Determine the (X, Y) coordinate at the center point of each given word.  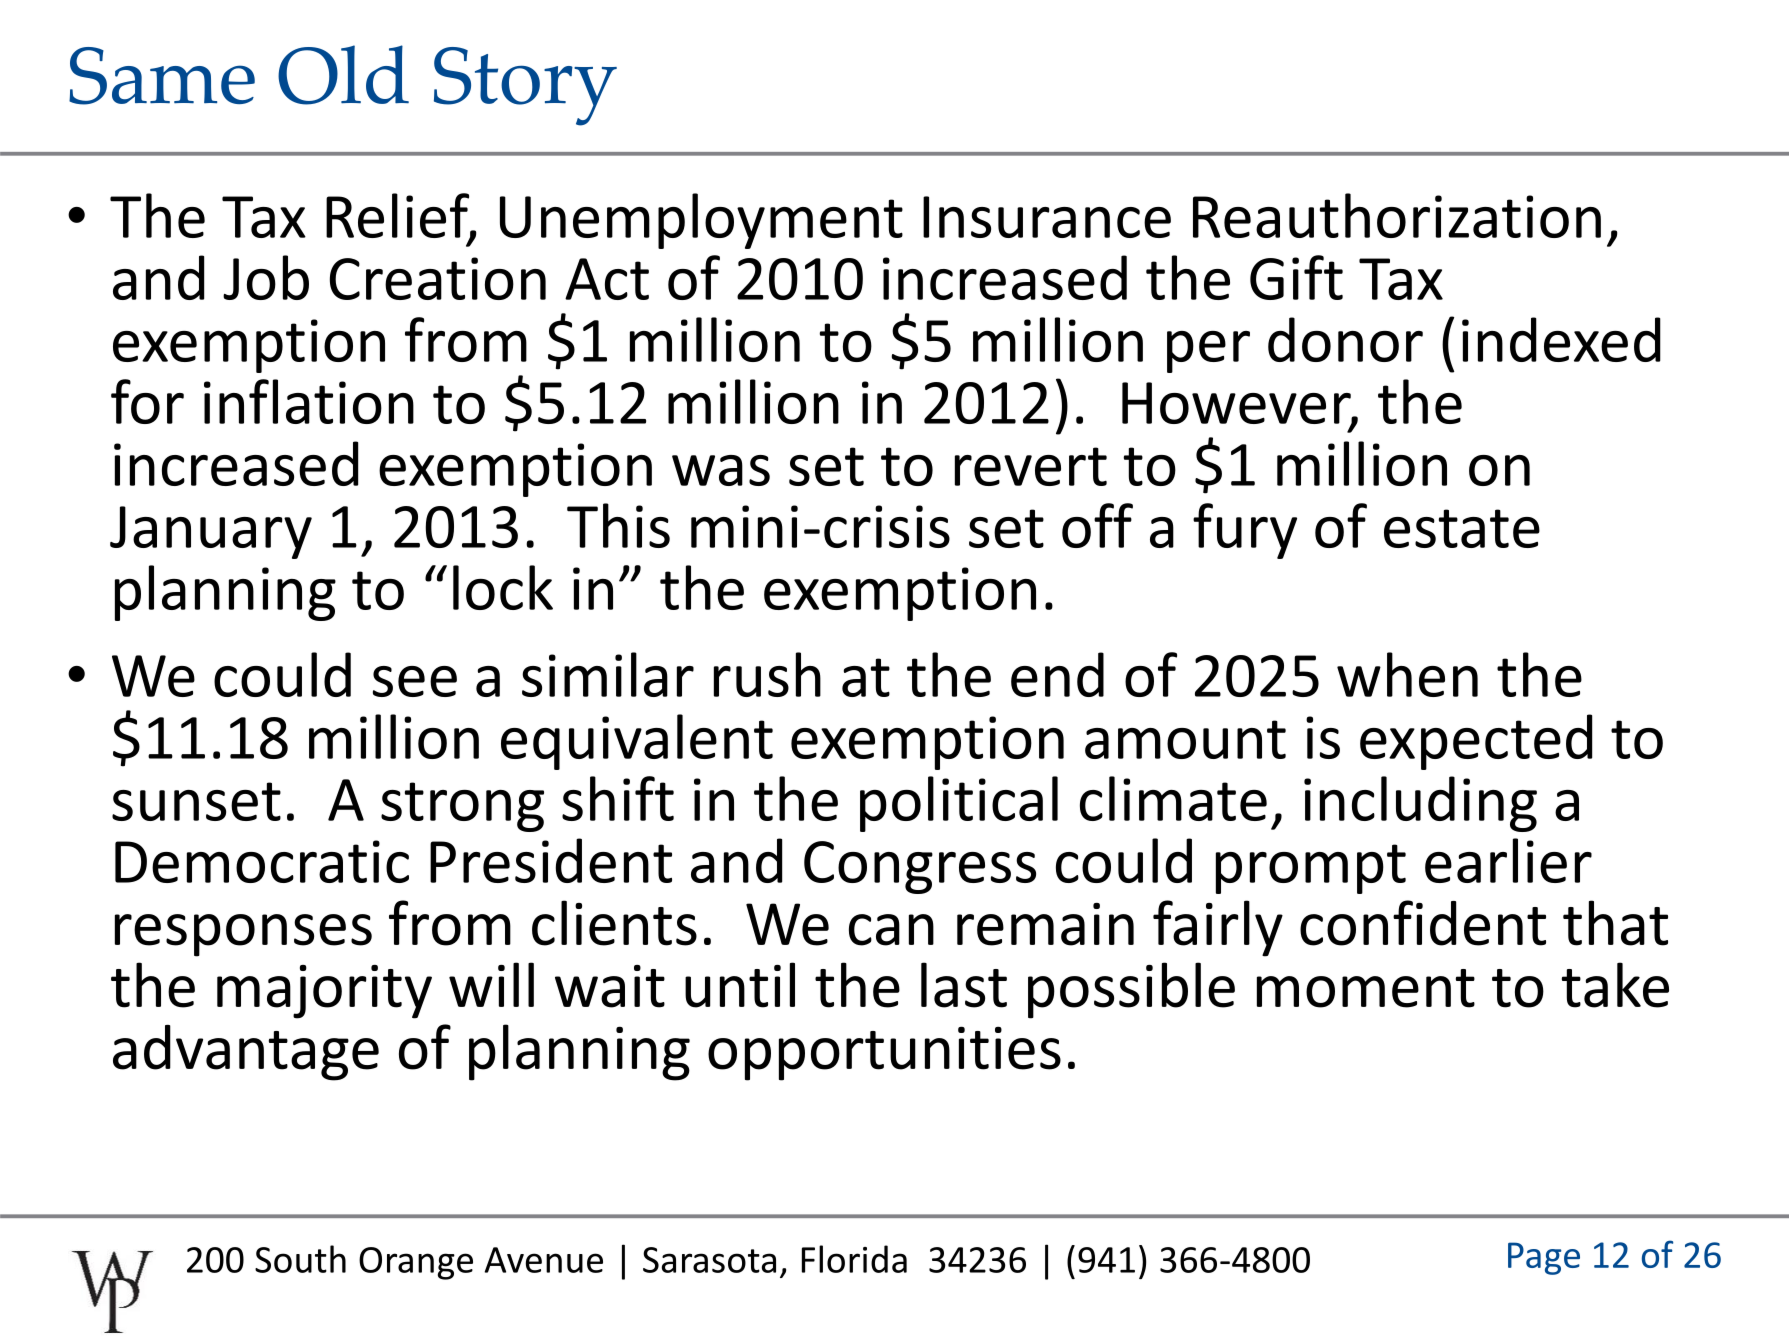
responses (243, 935)
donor (1345, 339)
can (891, 930)
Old (343, 75)
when (1407, 674)
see (415, 681)
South (300, 1259)
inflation (309, 401)
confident (1423, 923)
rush (767, 674)
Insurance (1047, 217)
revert (1031, 466)
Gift (1296, 277)
